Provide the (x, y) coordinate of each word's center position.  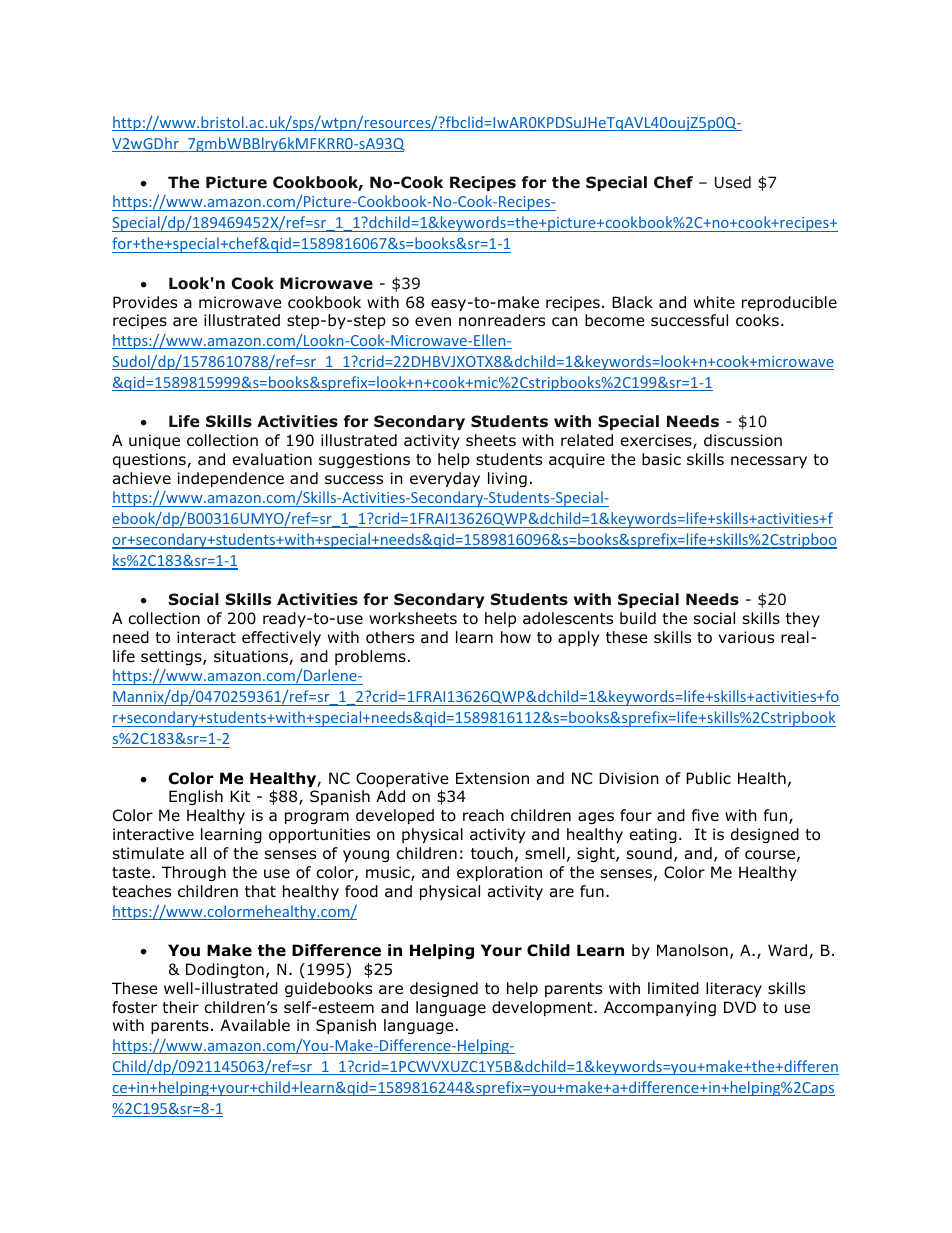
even (433, 321)
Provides (145, 302)
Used (733, 182)
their (180, 1007)
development (543, 1008)
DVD (740, 1007)
